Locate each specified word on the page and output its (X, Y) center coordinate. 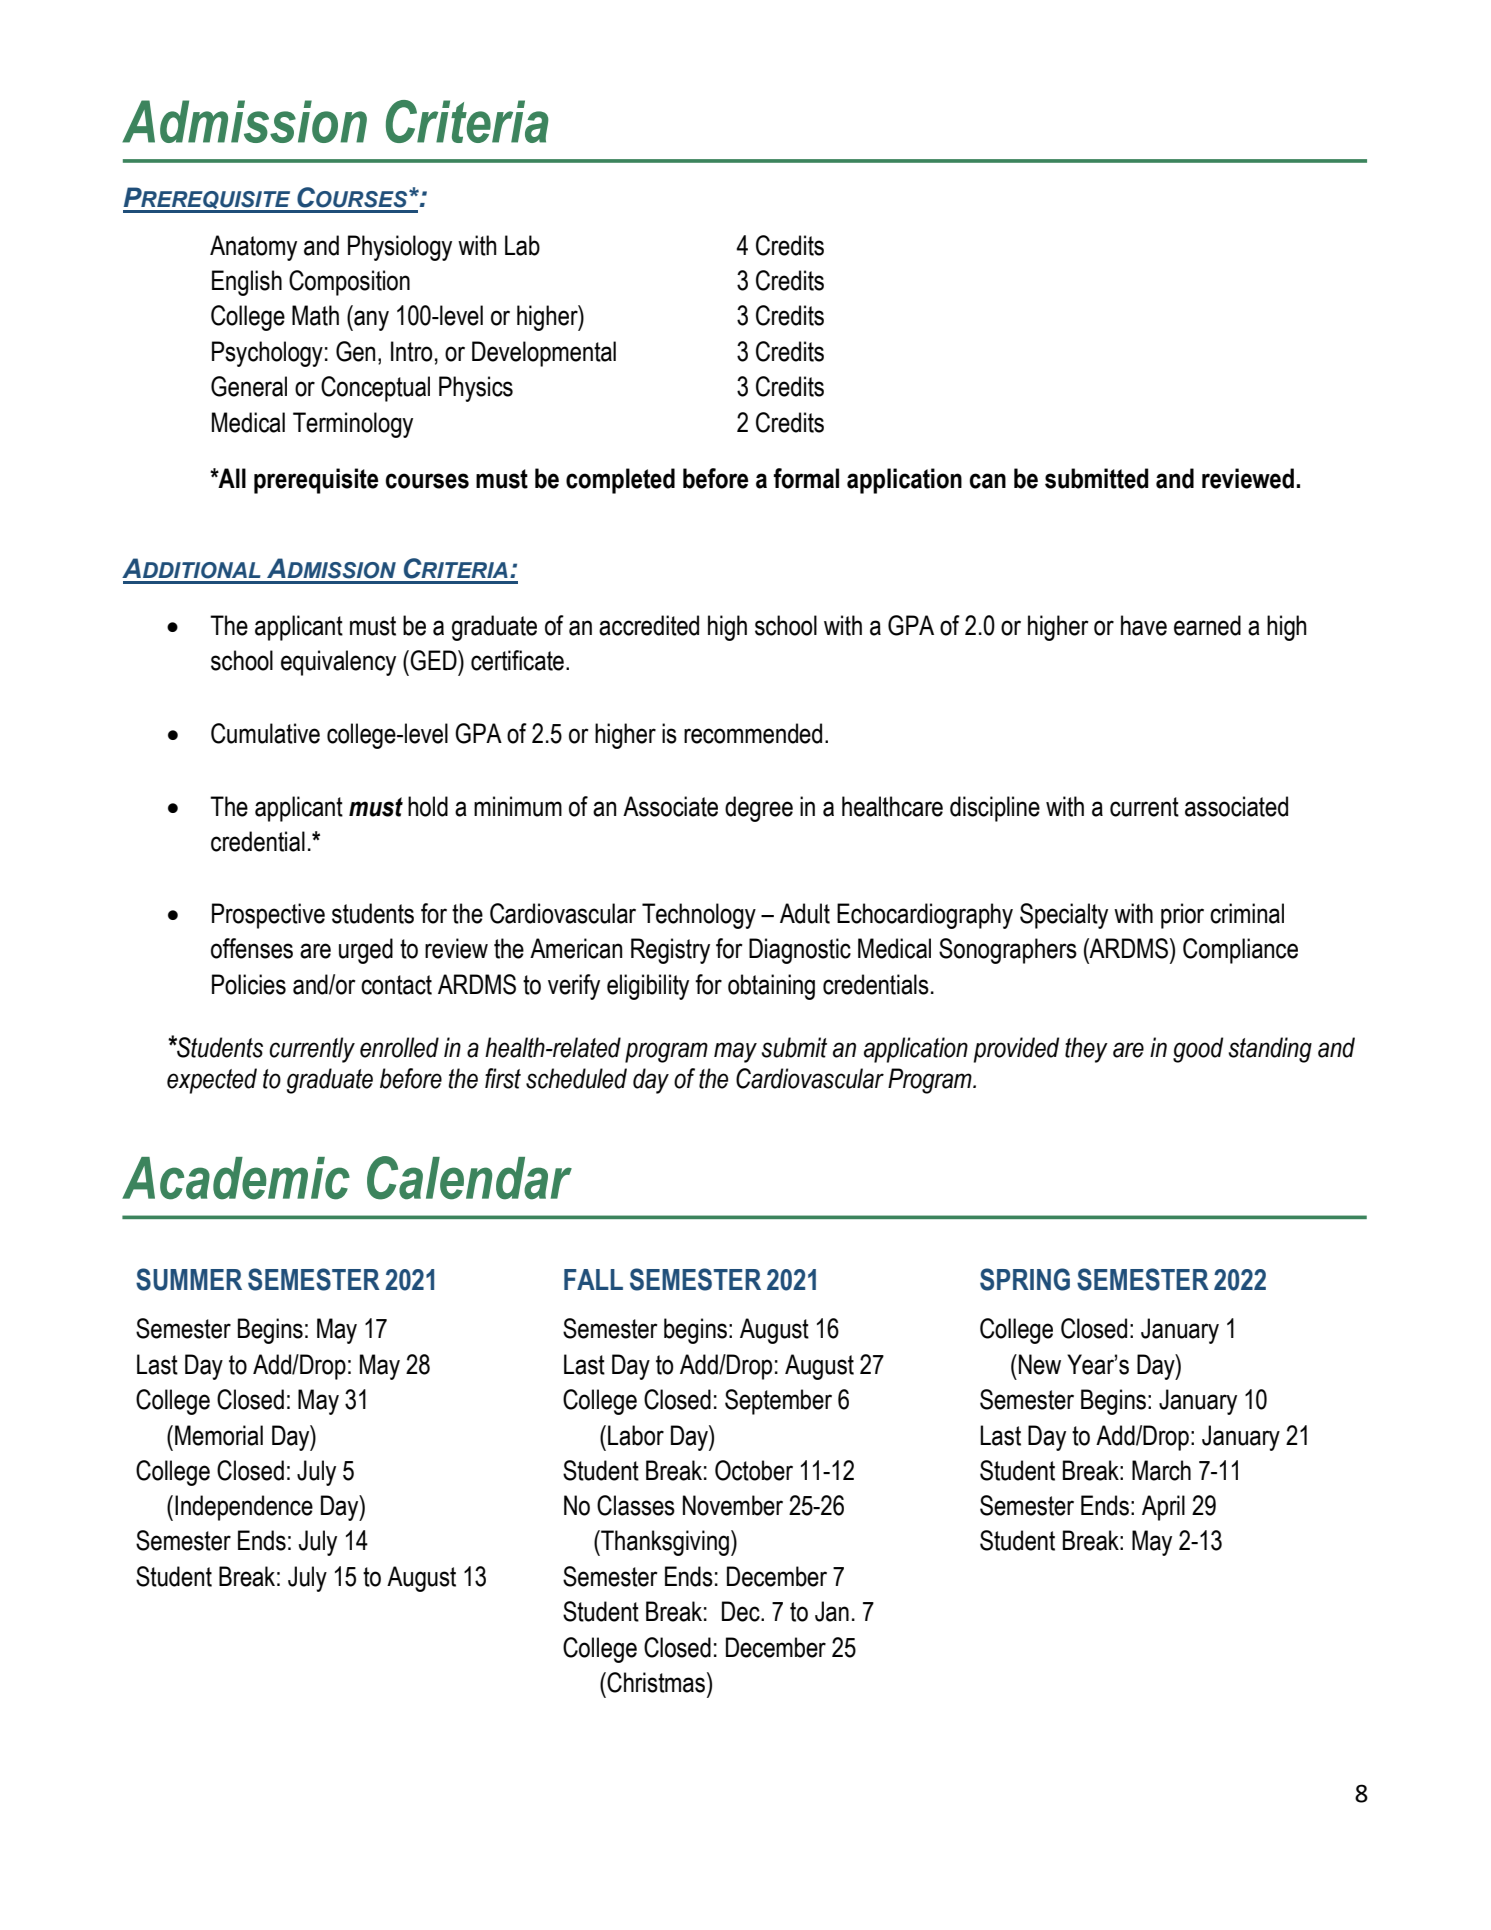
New (1040, 1364)
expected (212, 1081)
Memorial (219, 1435)
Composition (349, 283)
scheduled (576, 1078)
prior (1182, 916)
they (1086, 1050)
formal (806, 478)
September (778, 1402)
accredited (649, 625)
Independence (244, 1508)
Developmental (544, 354)
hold (428, 806)
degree (759, 809)
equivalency (338, 663)
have (1144, 625)
